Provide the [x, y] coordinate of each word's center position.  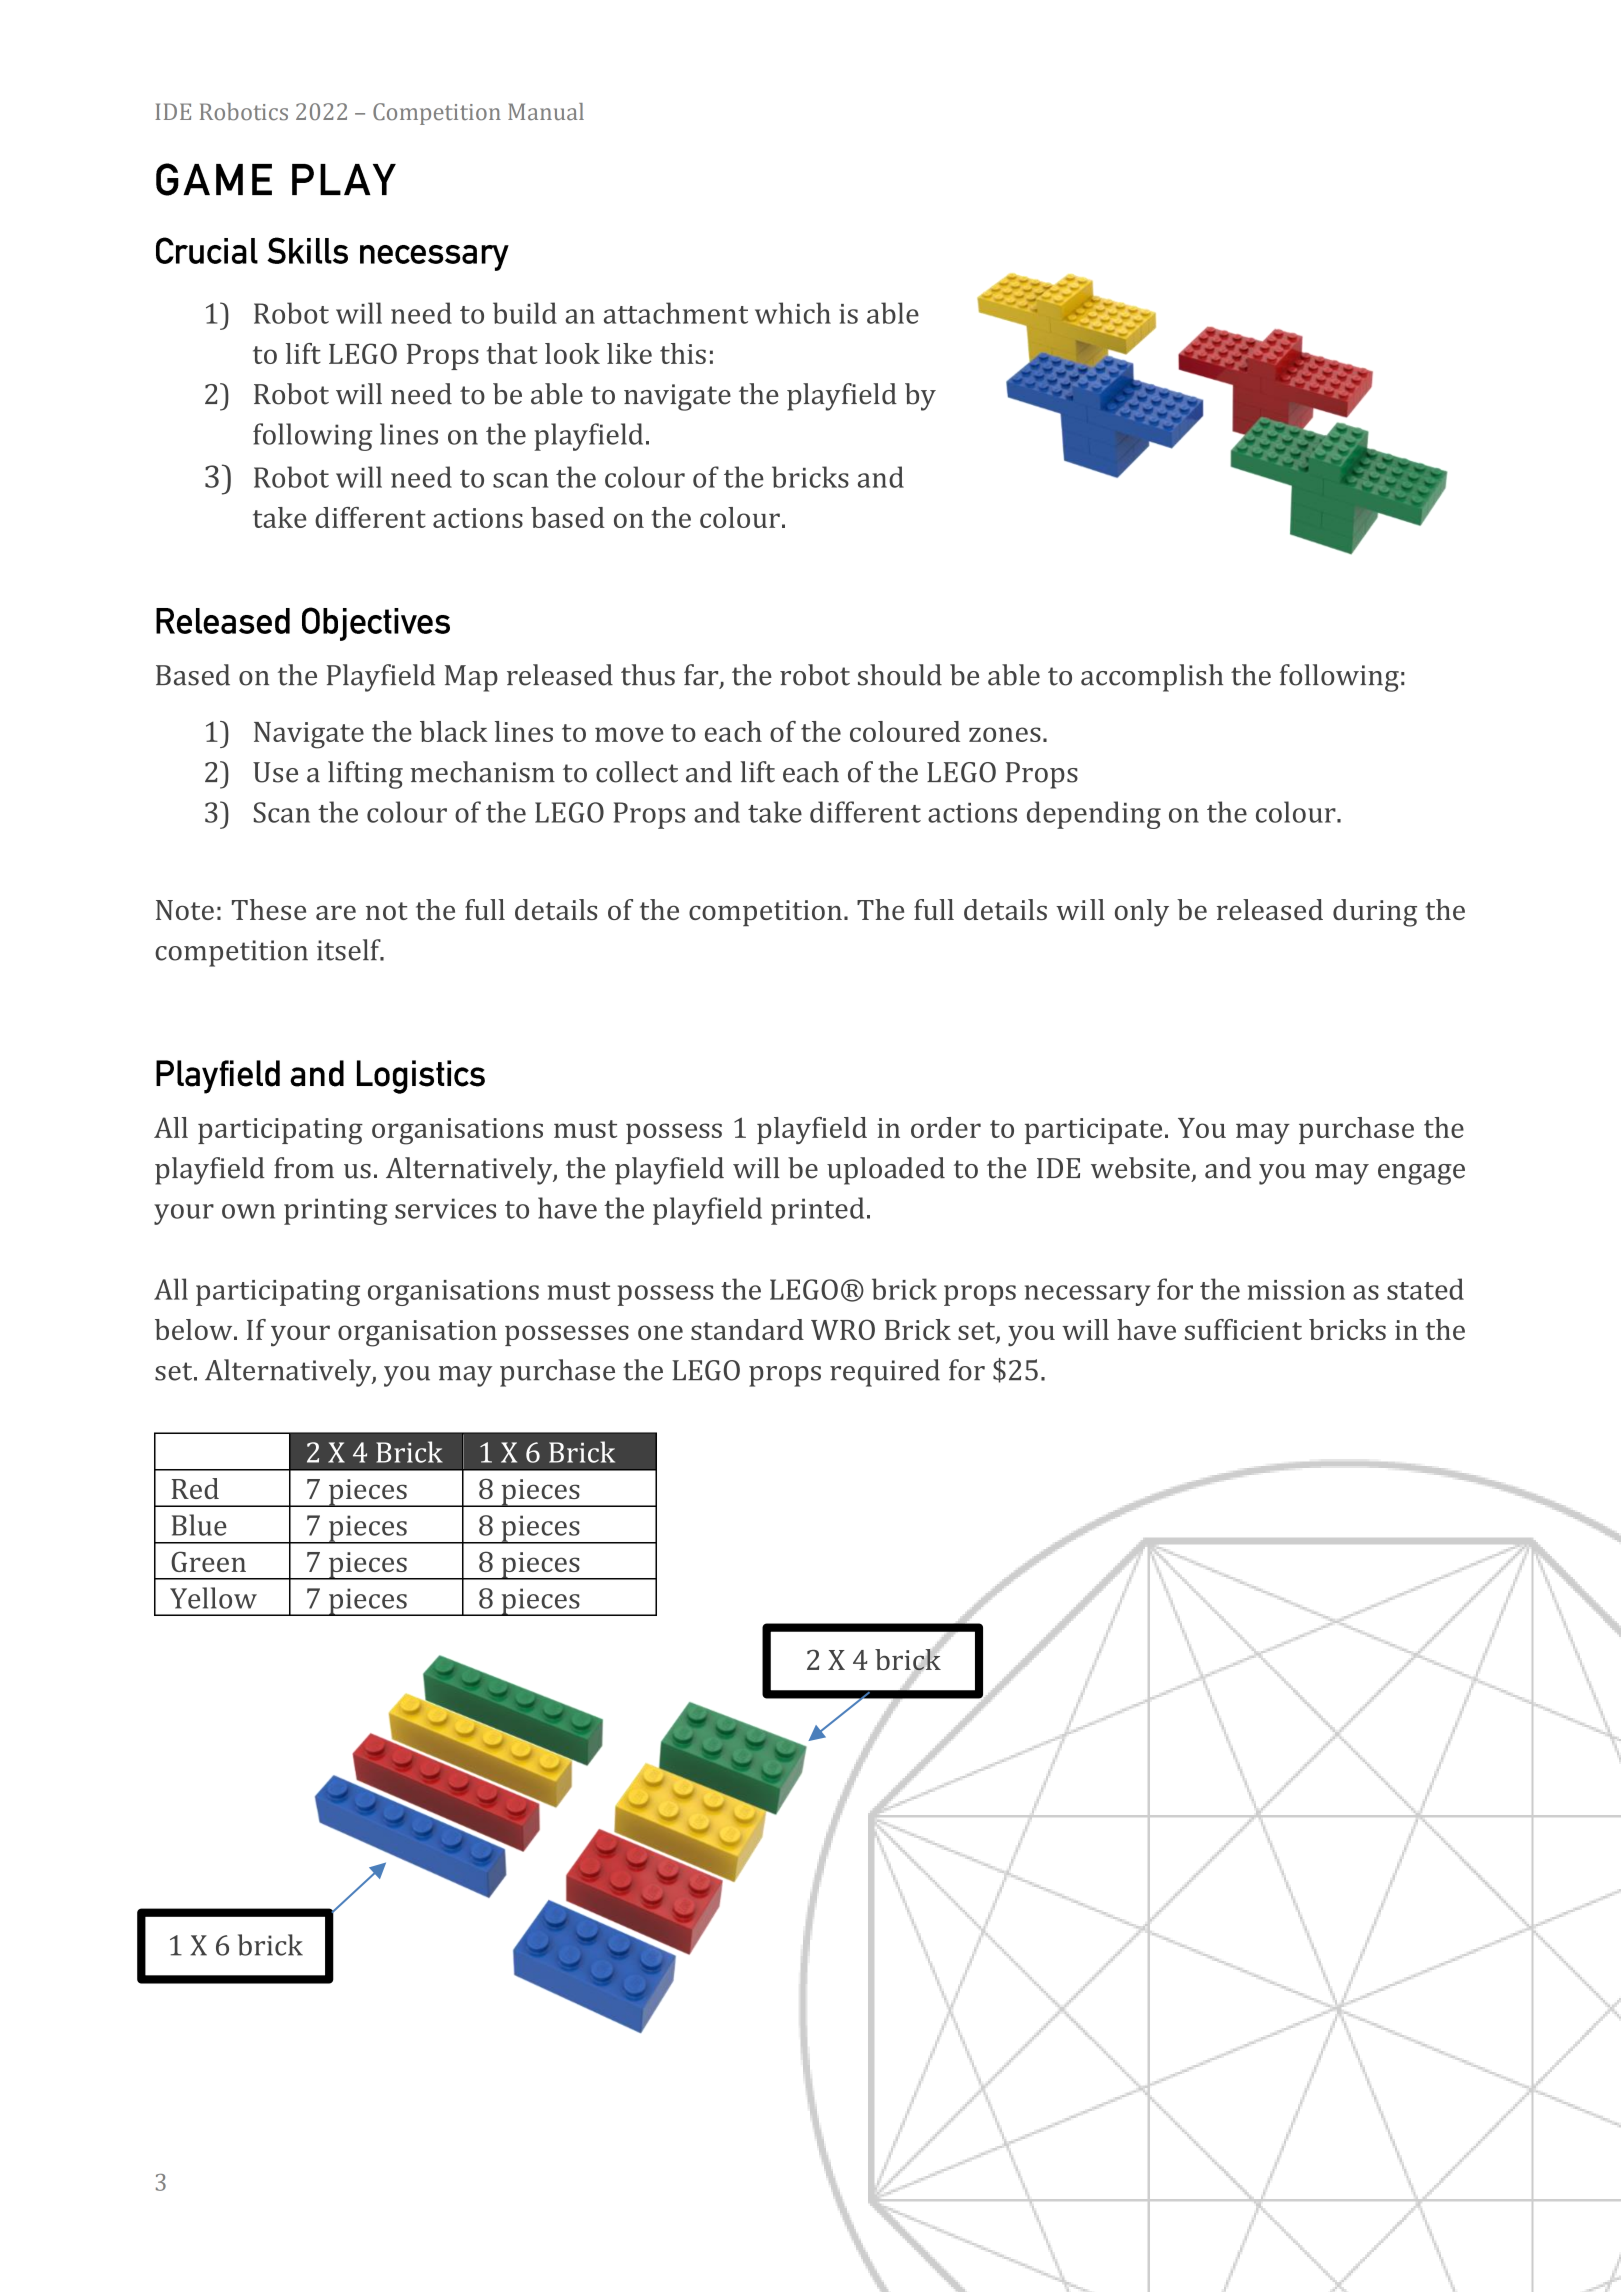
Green [208, 1561]
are [336, 912]
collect [637, 772]
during [1375, 913]
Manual [546, 111]
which [793, 313]
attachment [676, 313]
